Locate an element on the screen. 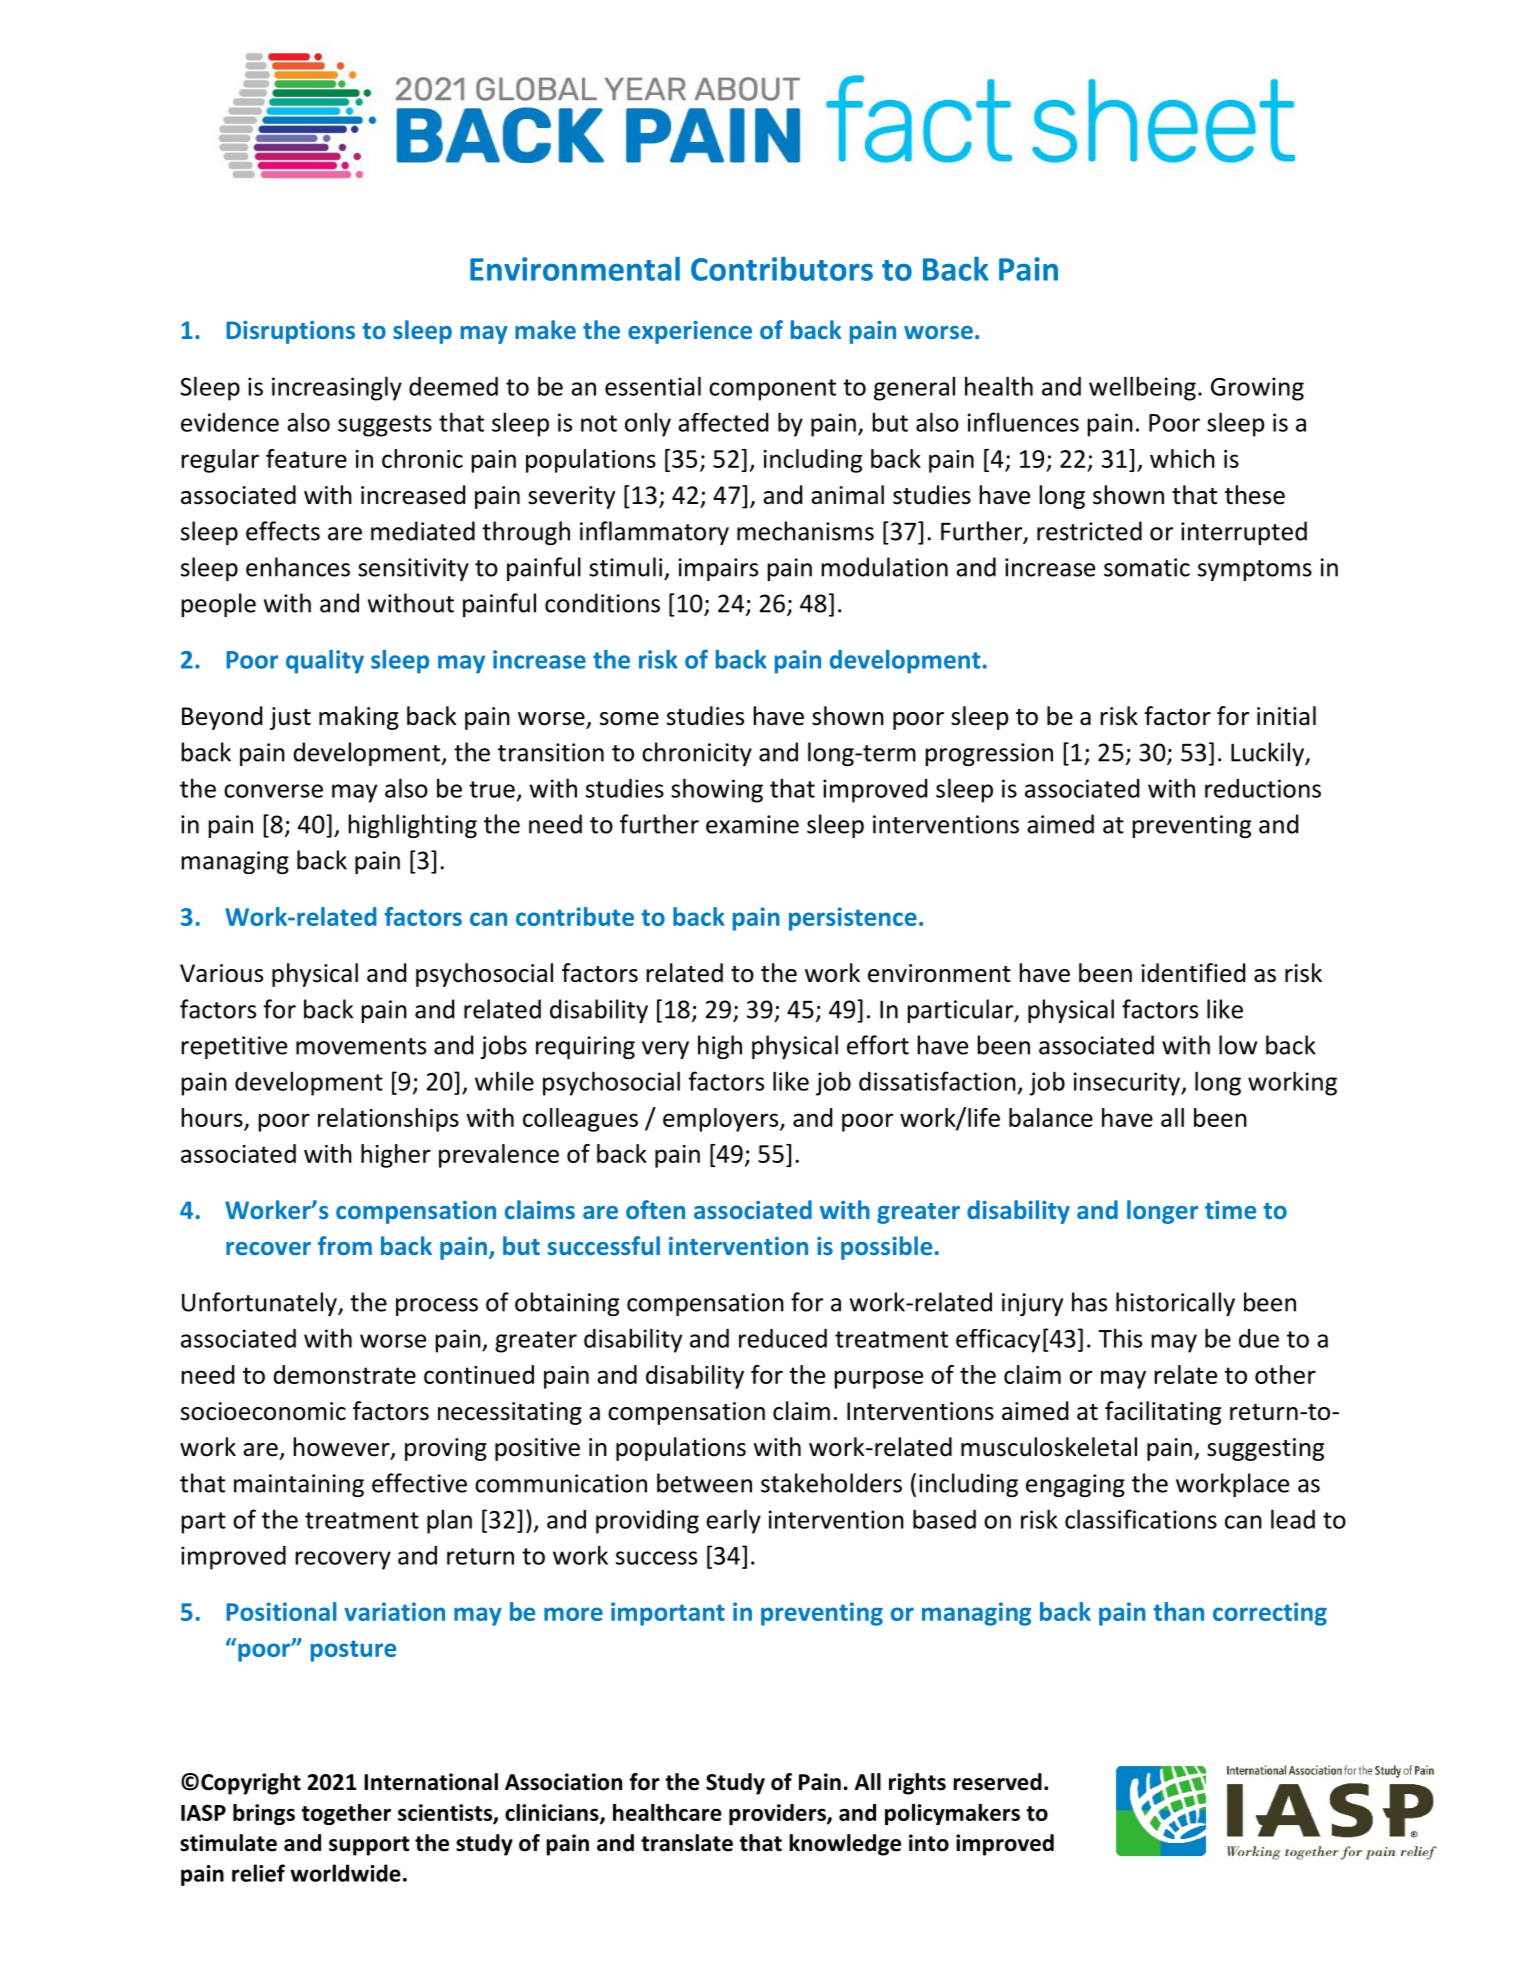 This screenshot has width=1528, height=1978. experience is located at coordinates (690, 332).
